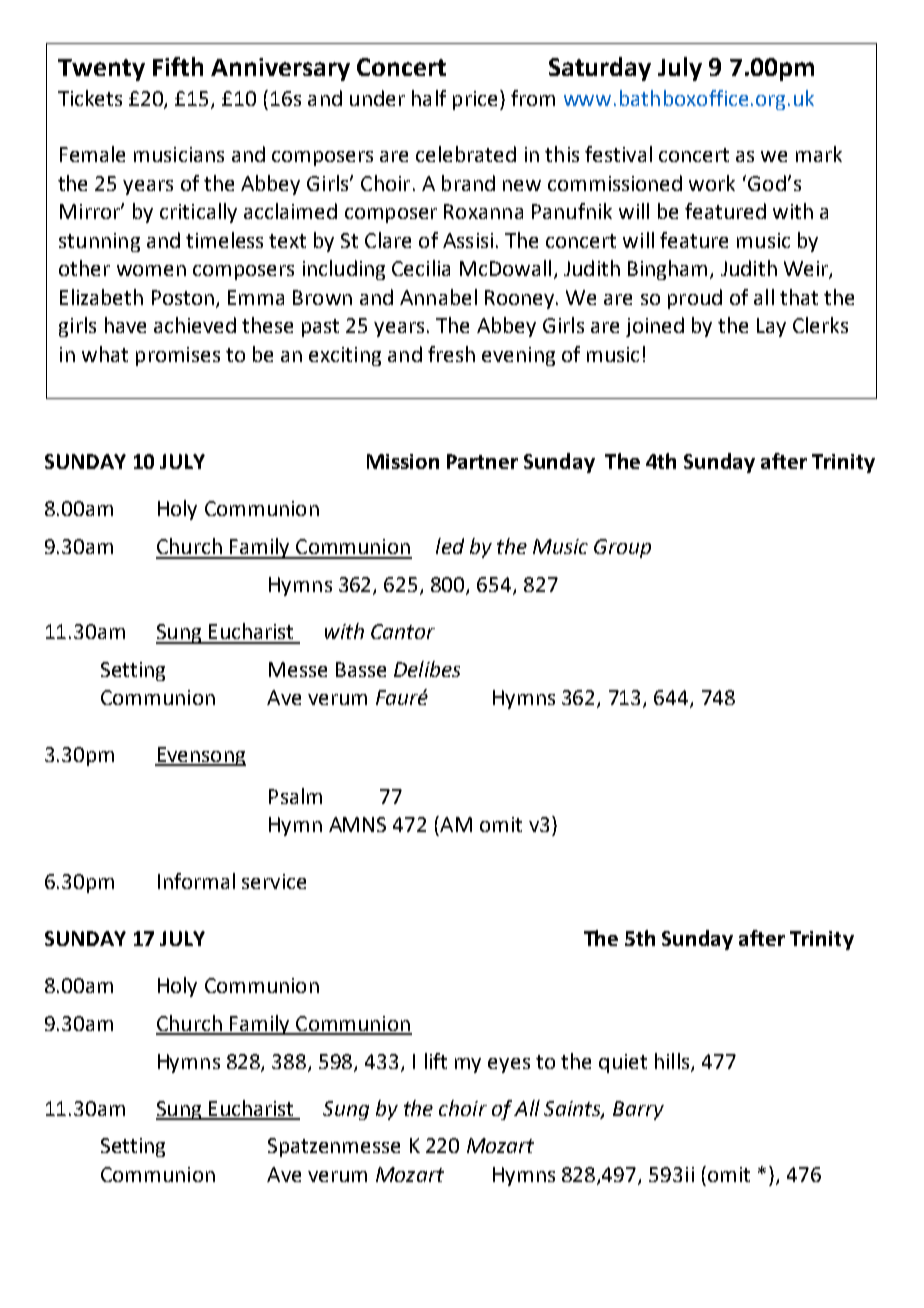 The width and height of the page is (924, 1308). I want to click on lift, so click(436, 1061).
